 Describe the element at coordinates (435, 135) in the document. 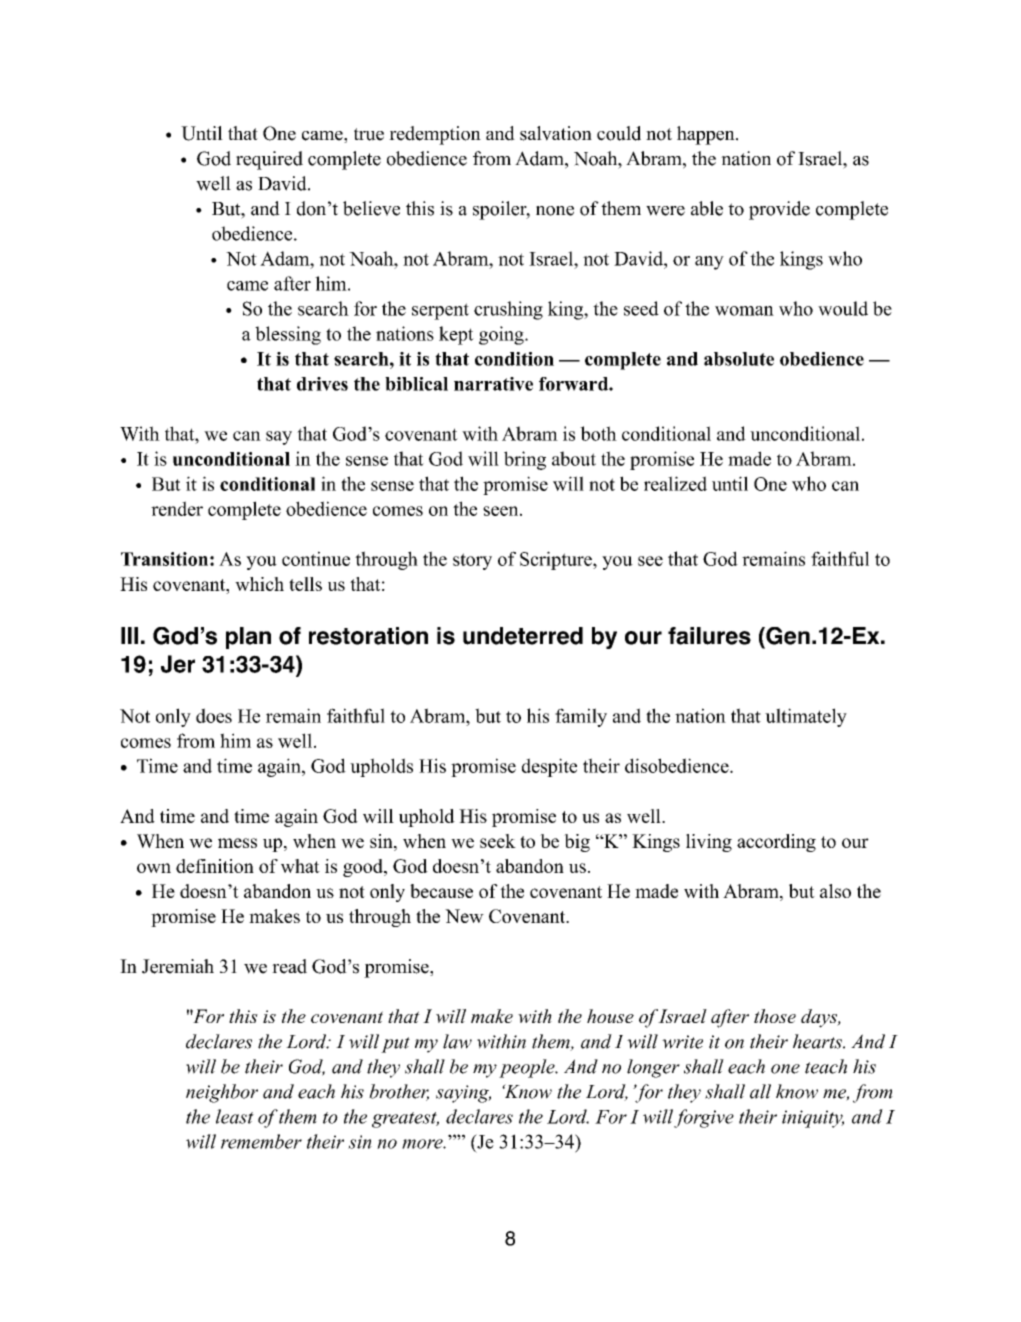

I see `redemption` at that location.
